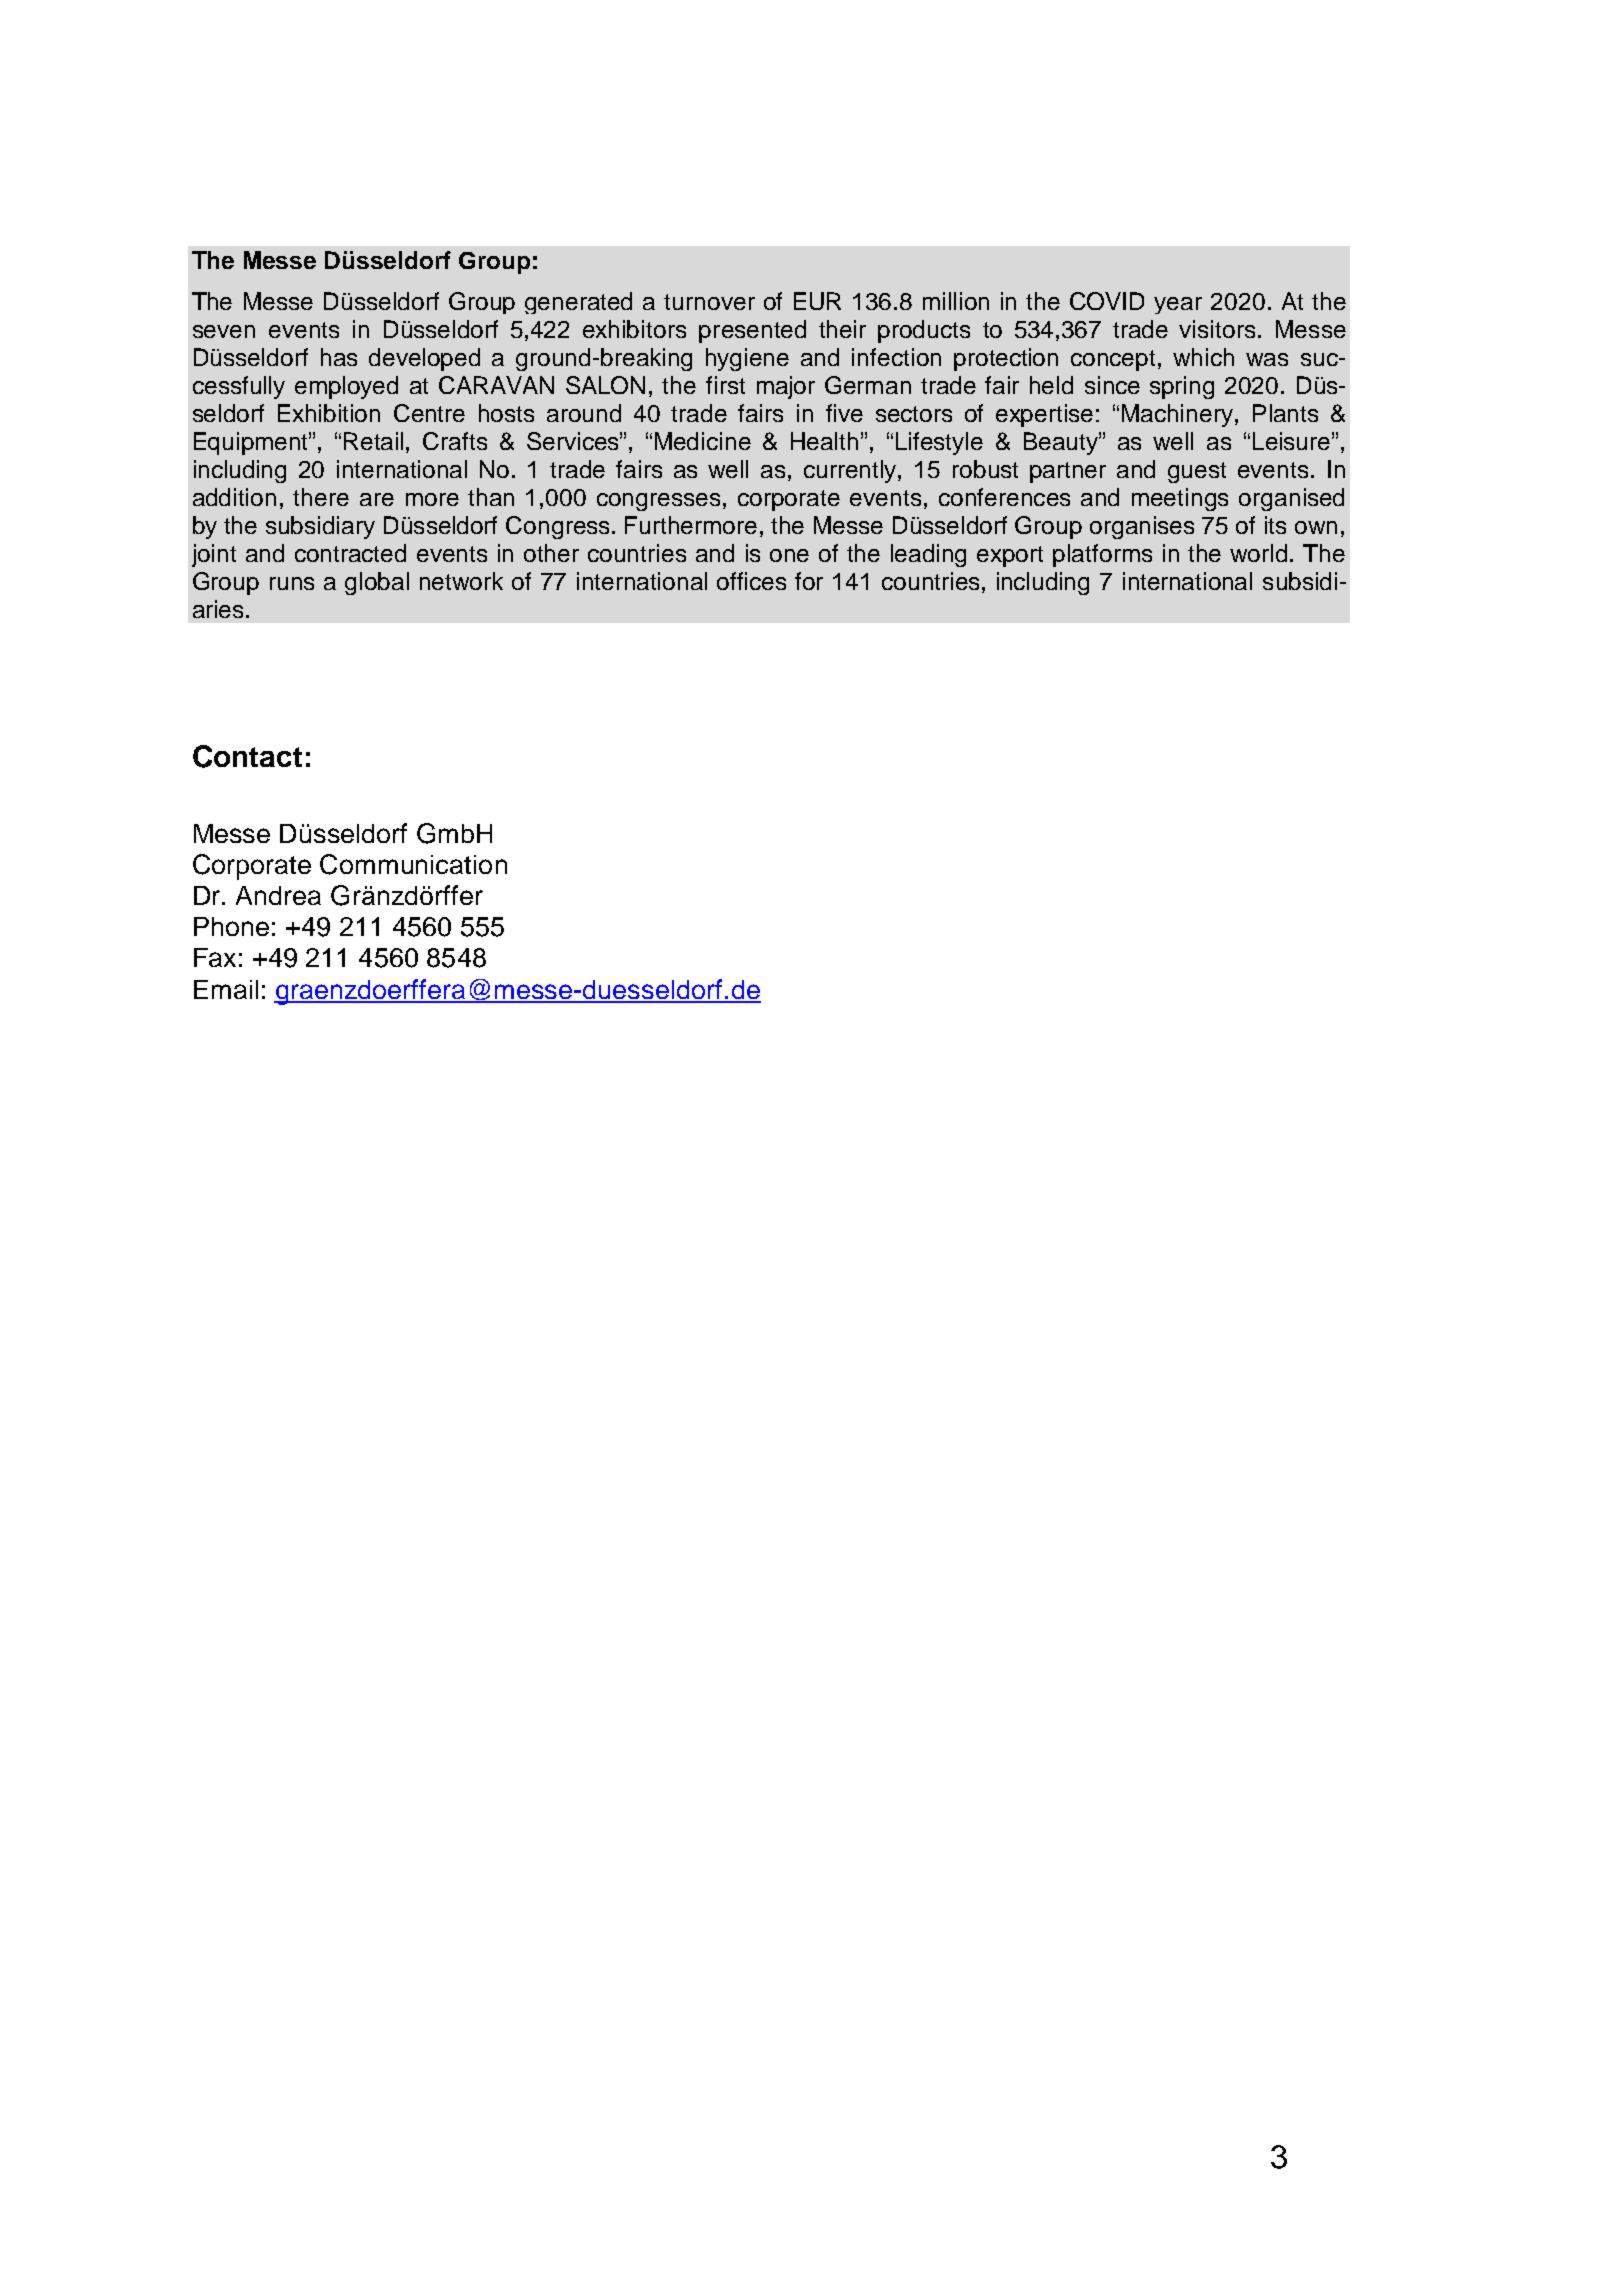 This screenshot has height=2281, width=1615. What do you see at coordinates (215, 957) in the screenshot?
I see `Fax` at bounding box center [215, 957].
